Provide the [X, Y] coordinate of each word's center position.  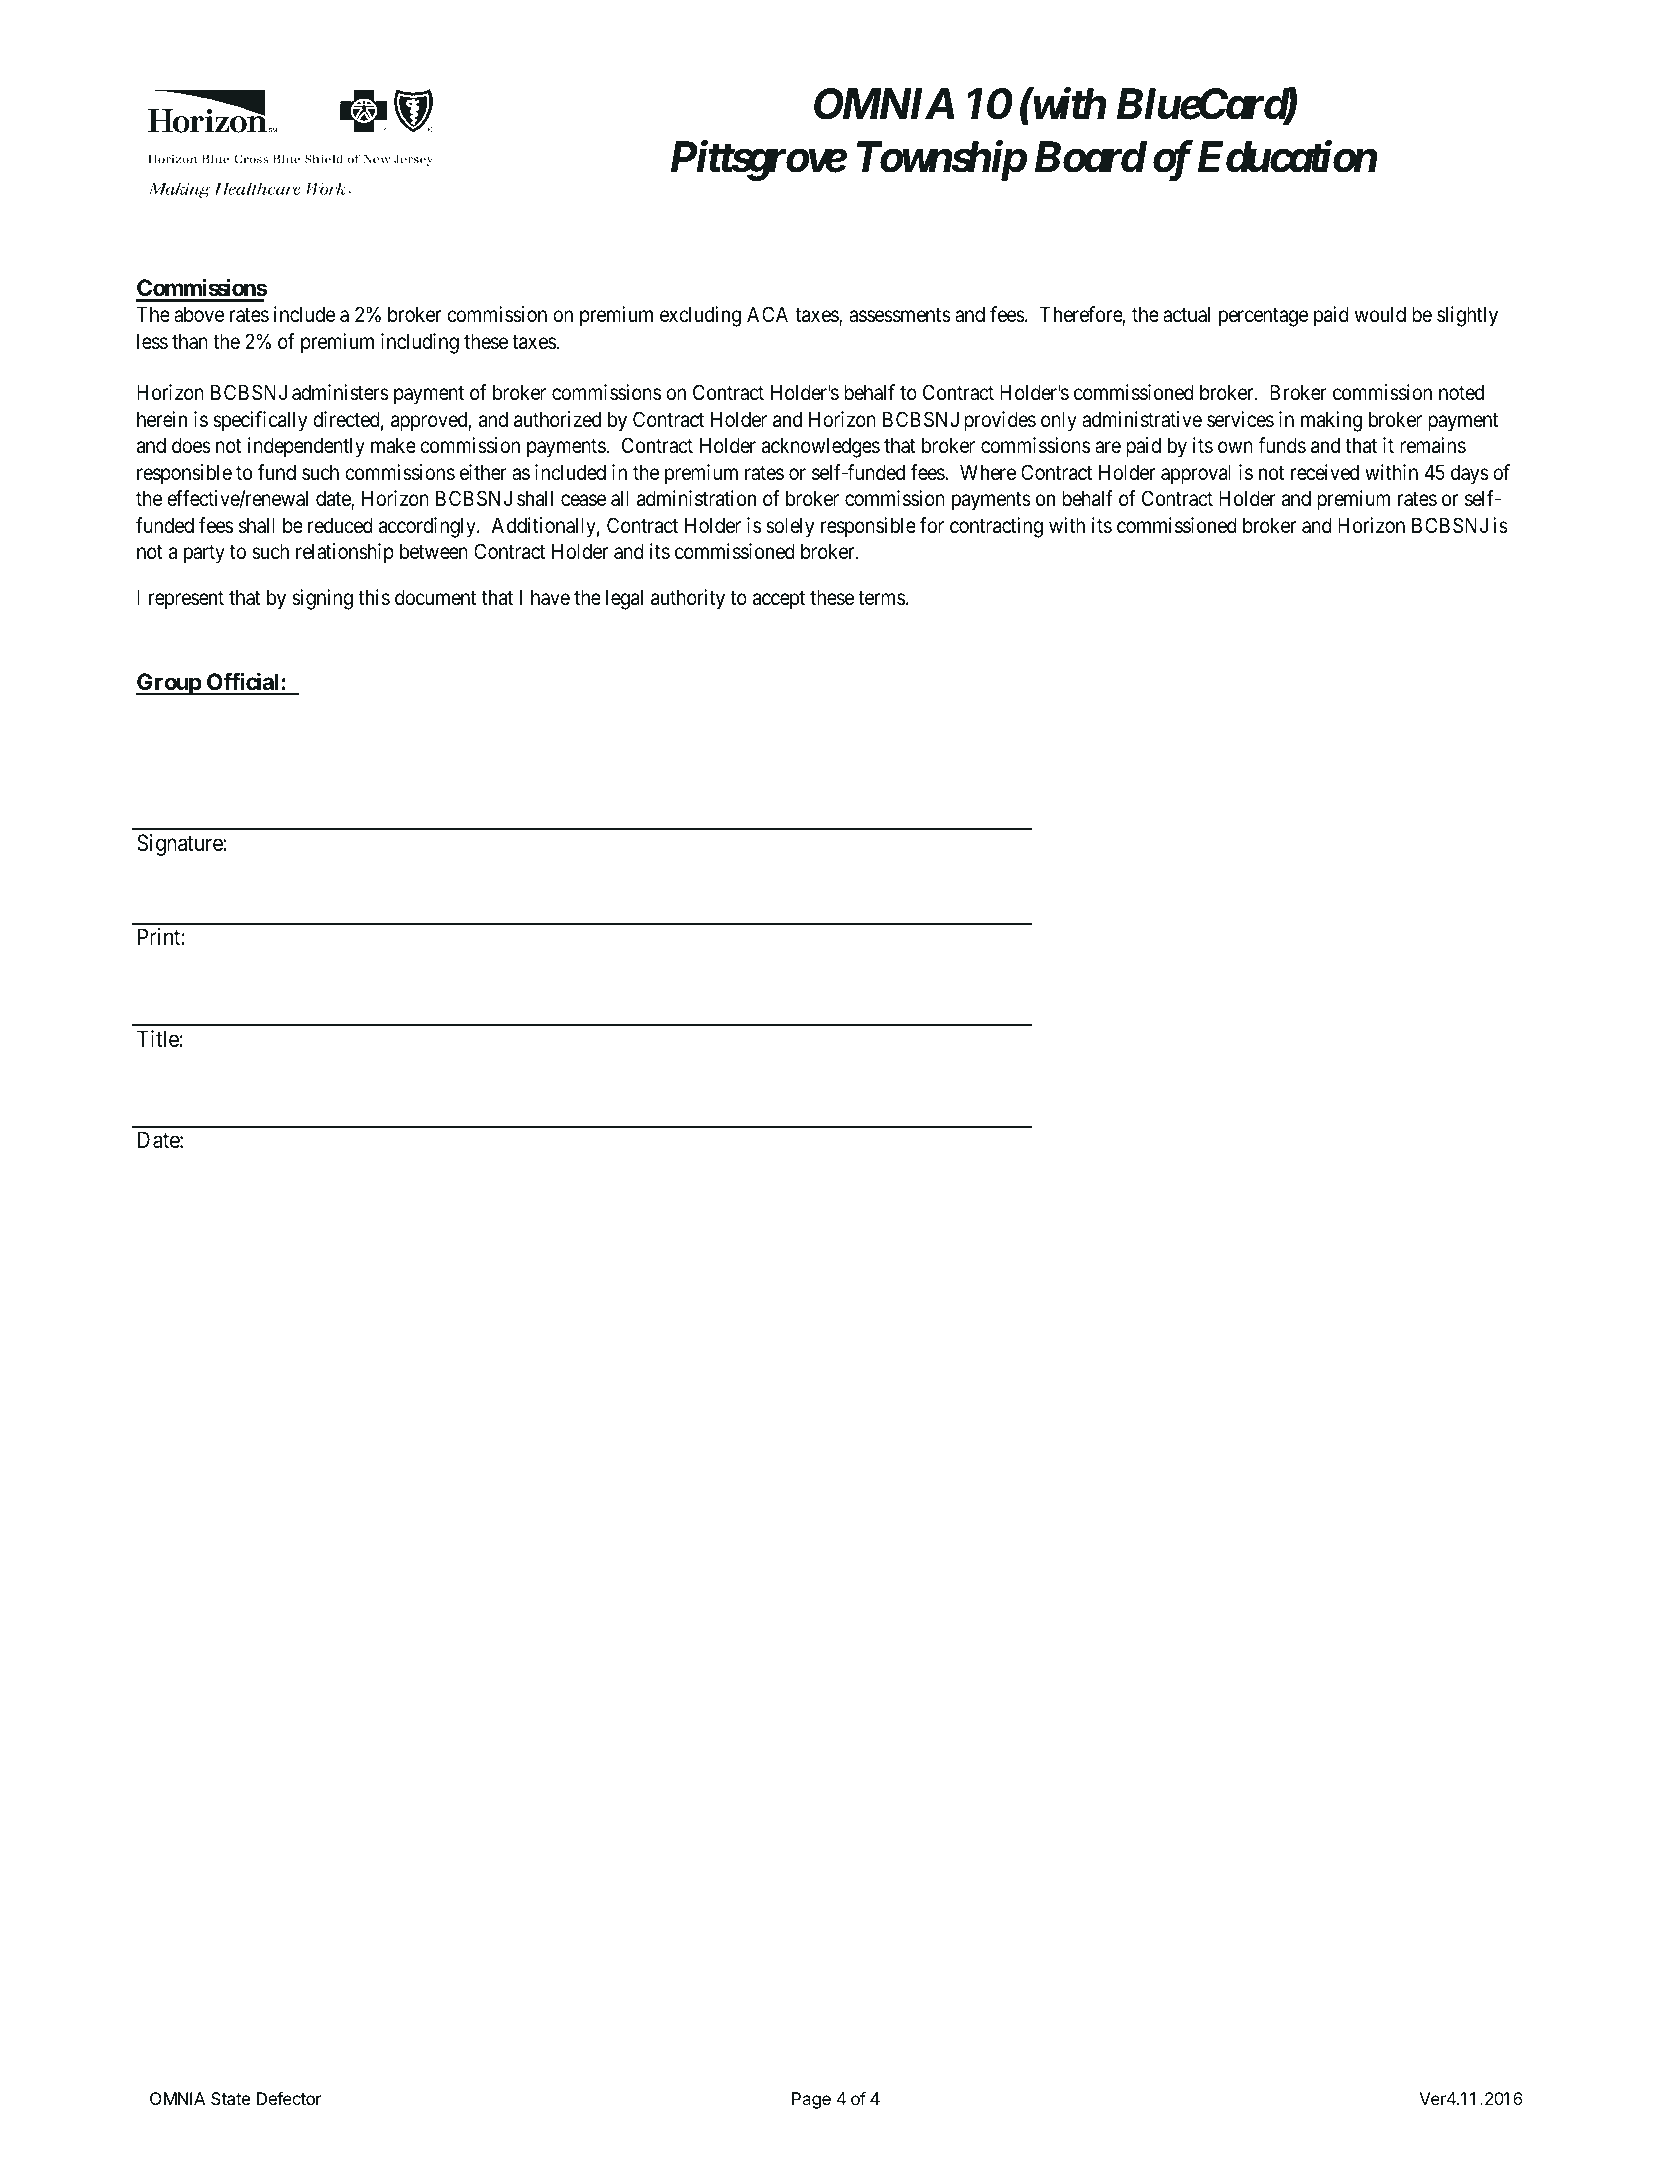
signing [322, 599]
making [1331, 421]
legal [624, 599]
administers [340, 392]
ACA [767, 314]
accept [779, 600]
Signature [180, 845]
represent [186, 600]
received [1325, 472]
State [231, 2098]
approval [1196, 474]
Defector [289, 2098]
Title [158, 1039]
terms [881, 598]
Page [811, 2100]
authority [688, 599]
